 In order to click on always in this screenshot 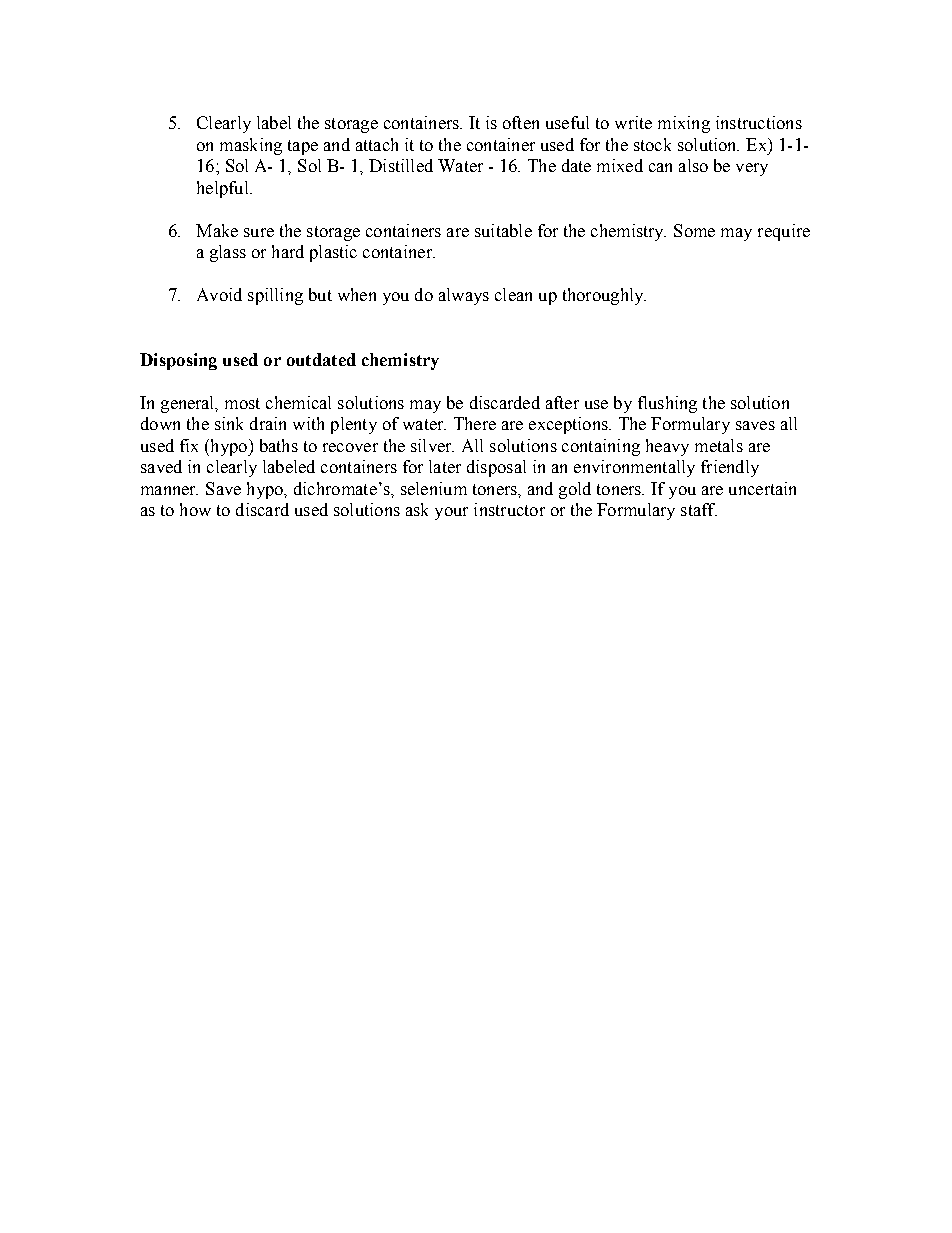, I will do `click(464, 296)`.
